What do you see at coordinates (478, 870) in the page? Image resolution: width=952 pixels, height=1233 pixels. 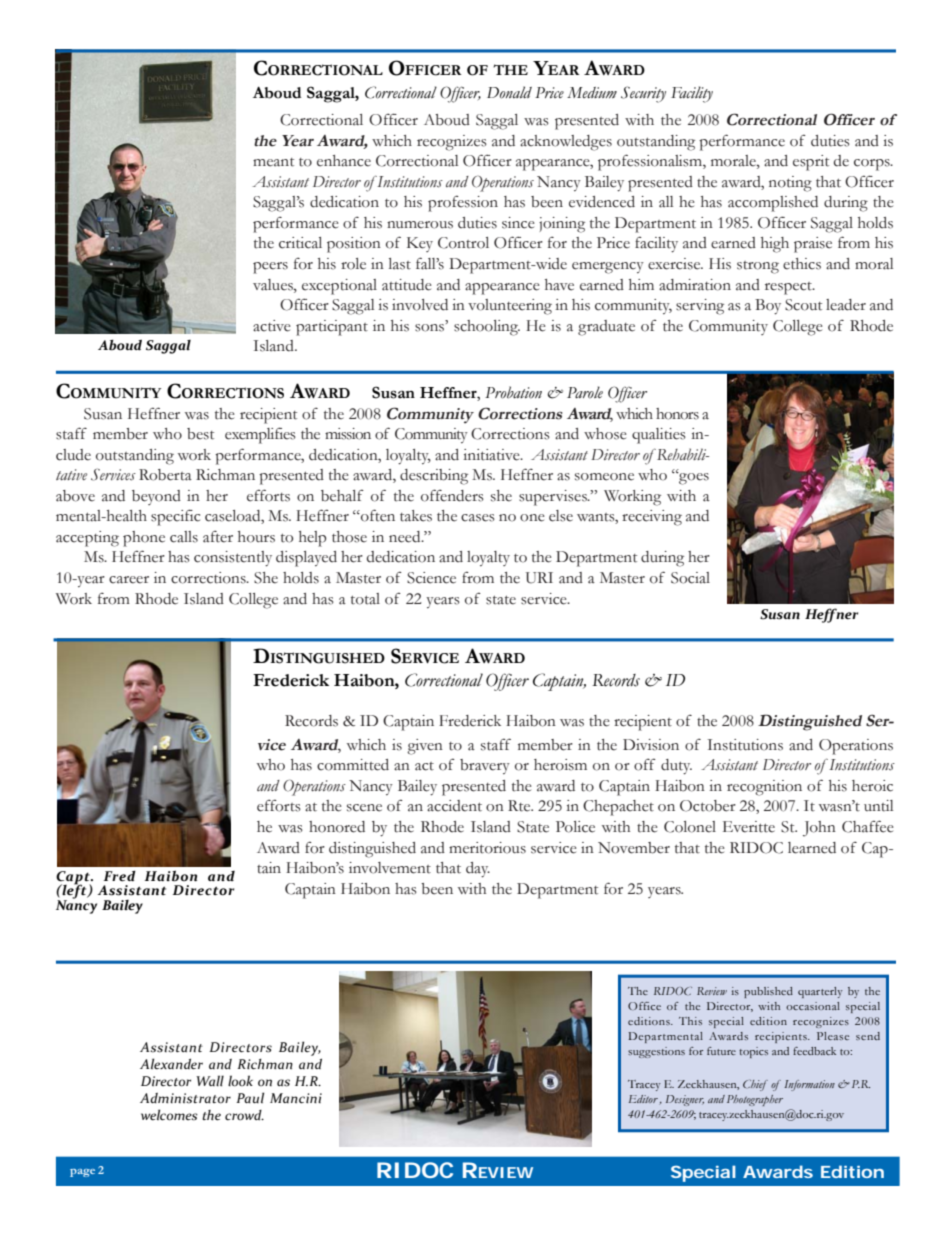 I see `day` at bounding box center [478, 870].
